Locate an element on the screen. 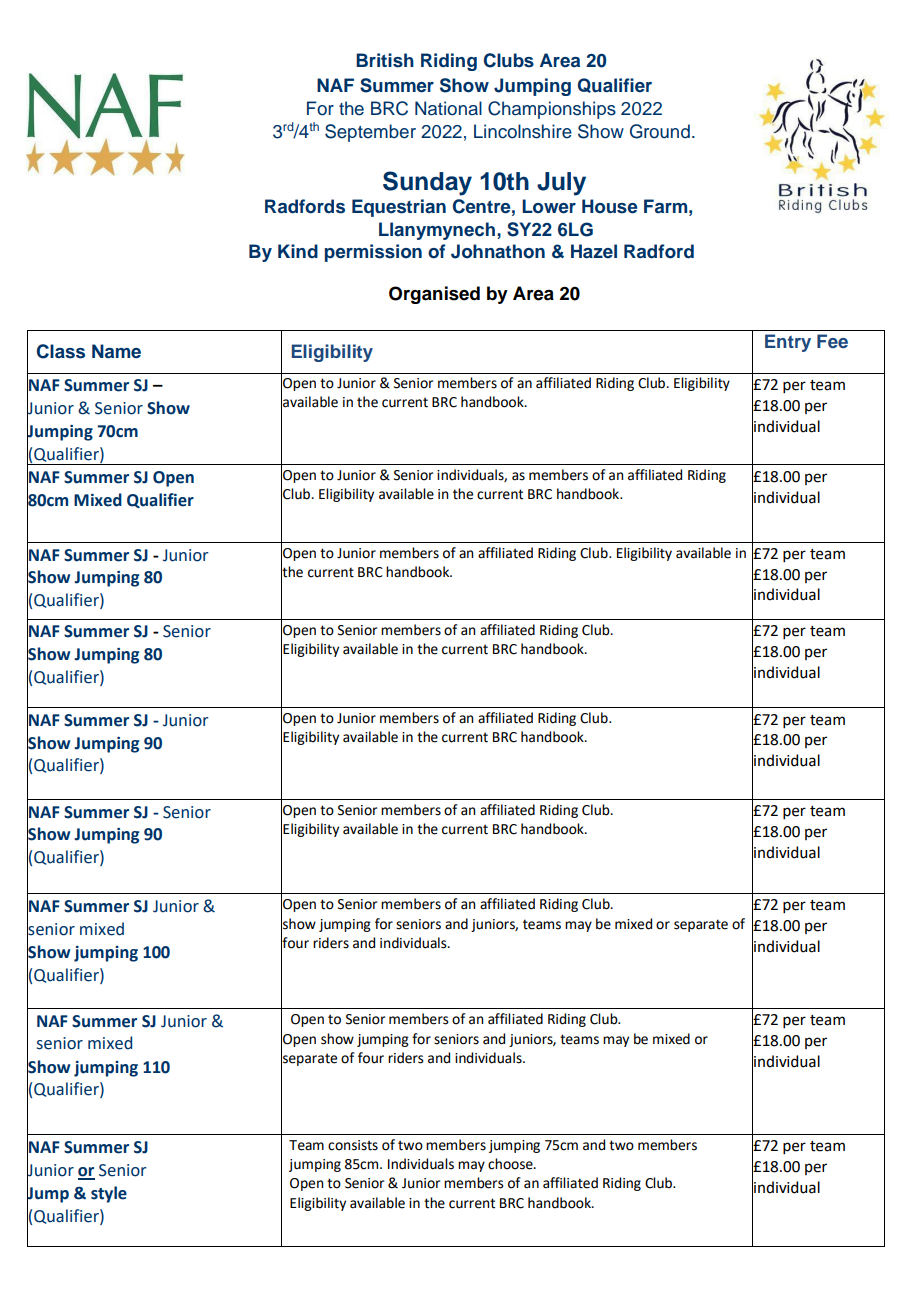 This screenshot has width=924, height=1307. Organised is located at coordinates (434, 295).
